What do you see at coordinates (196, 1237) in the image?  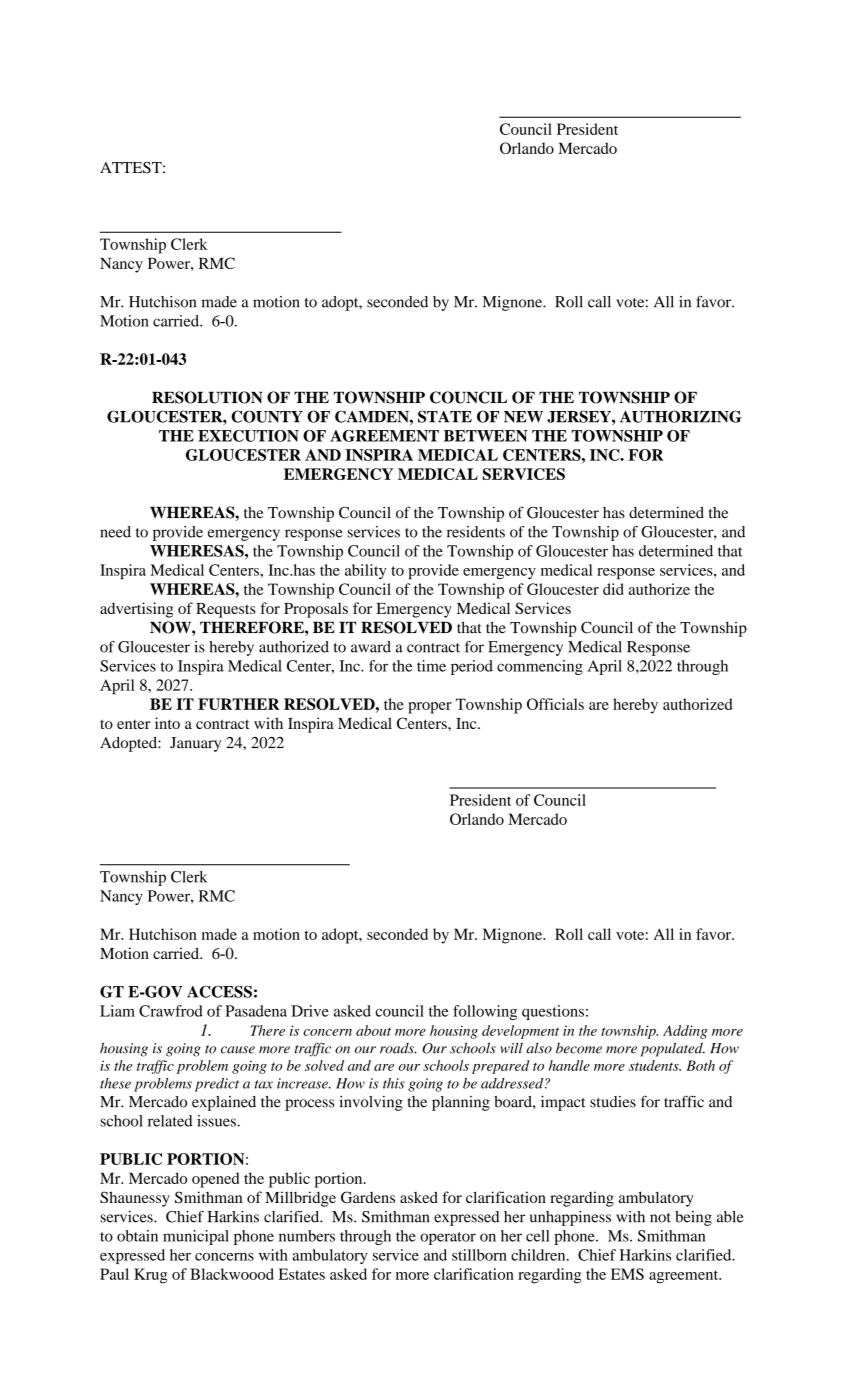 I see `municipal` at bounding box center [196, 1237].
